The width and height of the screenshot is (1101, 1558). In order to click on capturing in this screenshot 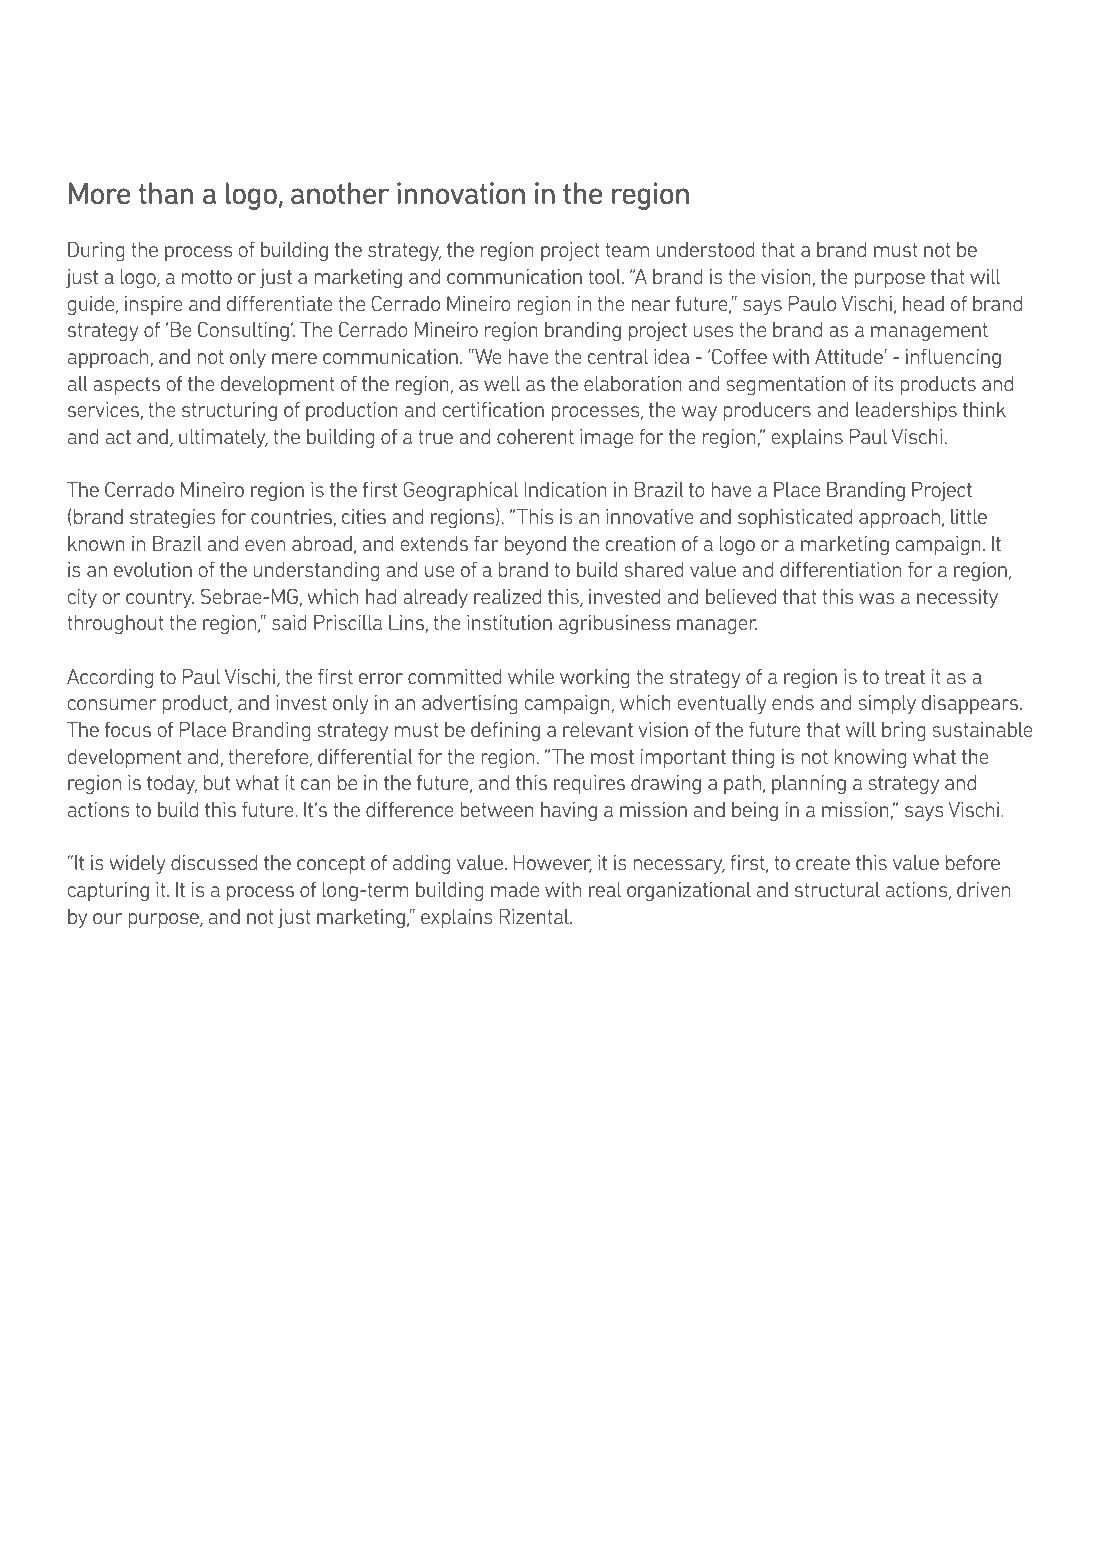, I will do `click(108, 891)`.
